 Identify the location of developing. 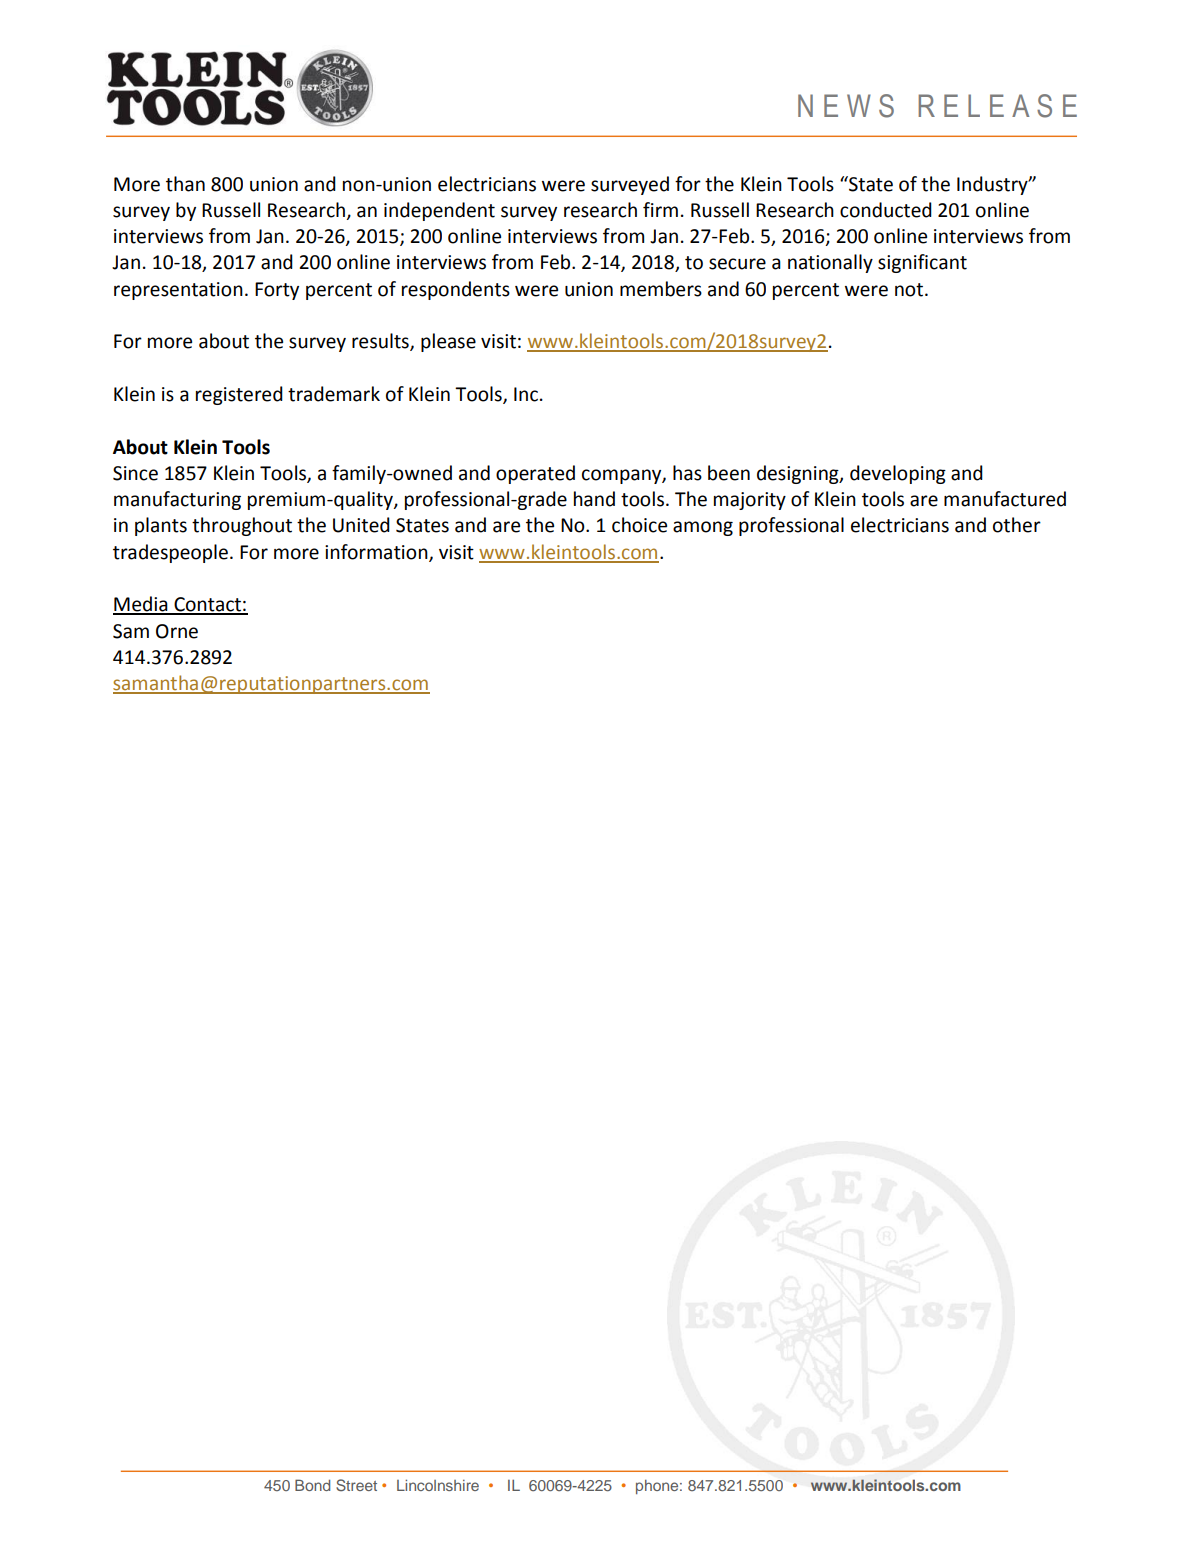
(898, 474).
